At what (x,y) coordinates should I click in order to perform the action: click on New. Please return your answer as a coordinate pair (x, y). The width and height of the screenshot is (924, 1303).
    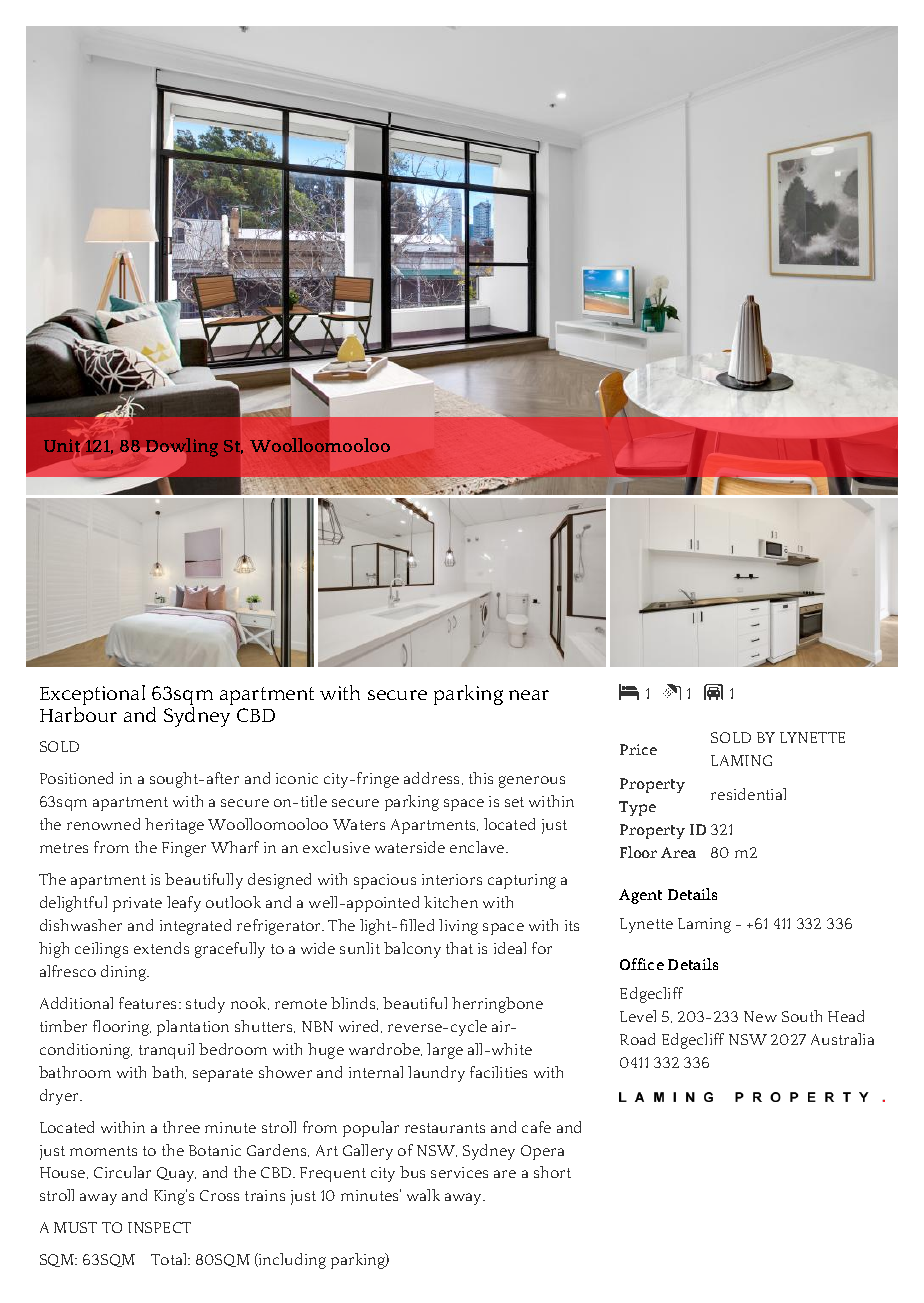
    Looking at the image, I should click on (760, 1016).
